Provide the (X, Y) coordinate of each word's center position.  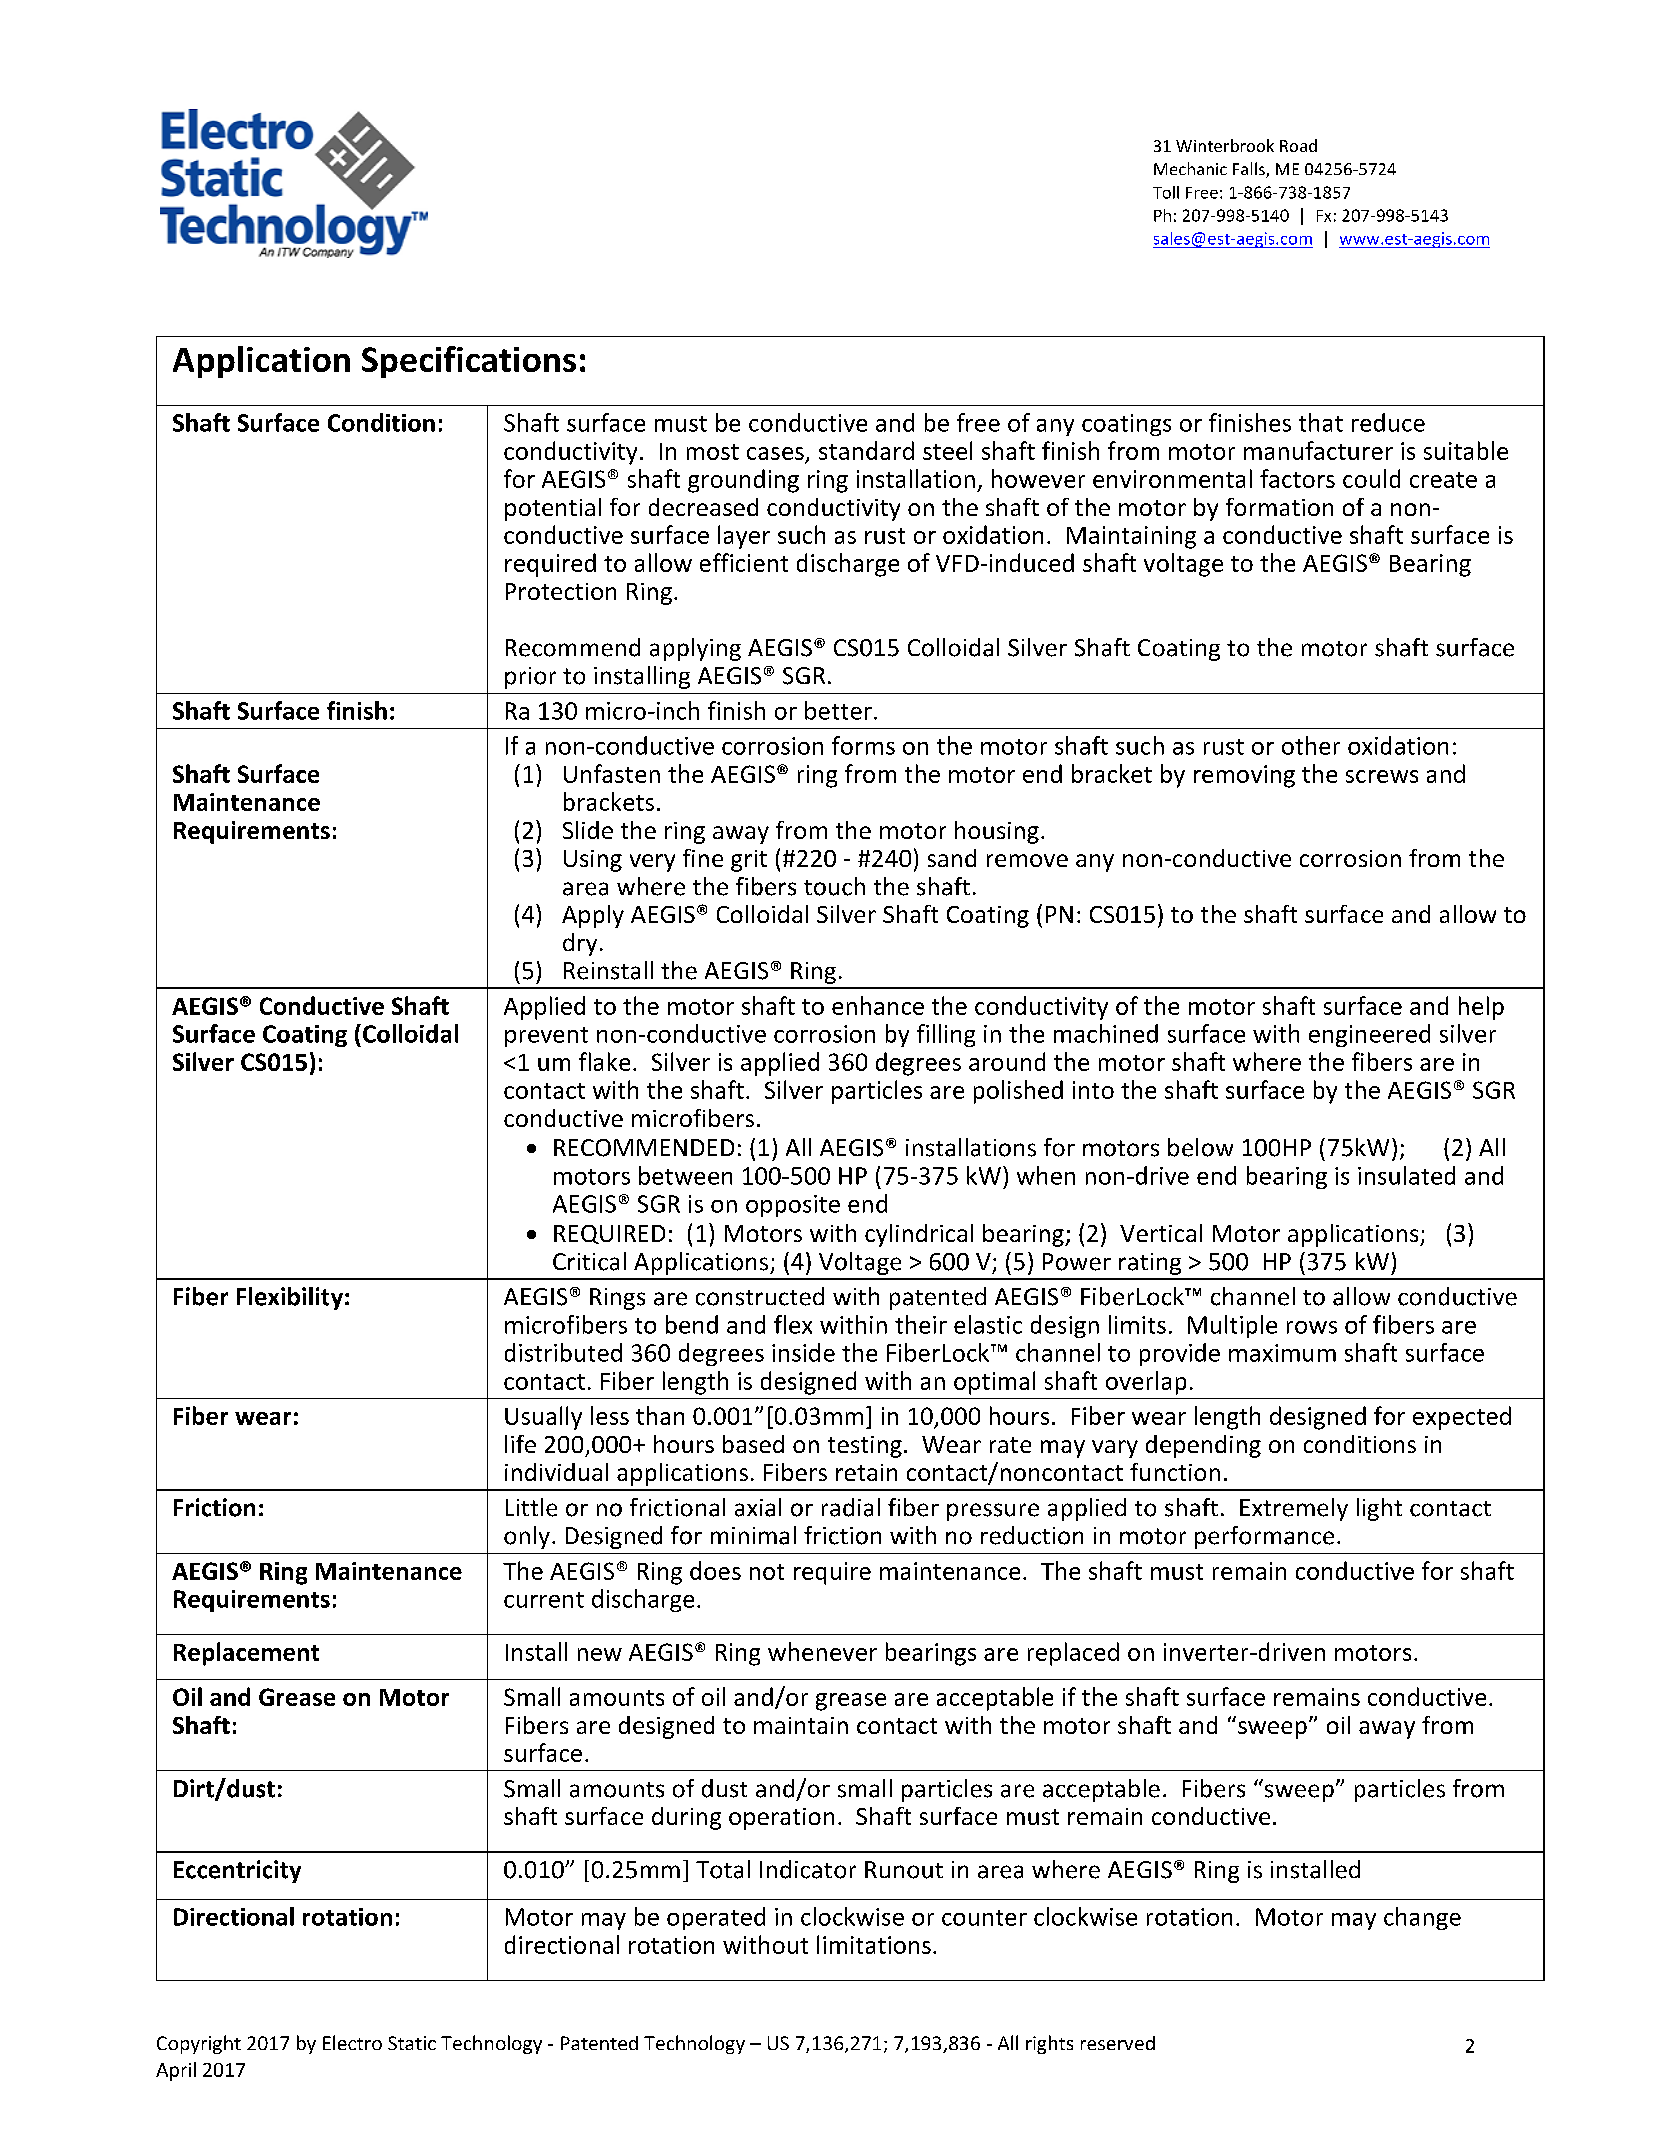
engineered (1369, 1035)
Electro (352, 2042)
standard (866, 450)
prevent (546, 1037)
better (838, 710)
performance (1264, 1537)
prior (530, 678)
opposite (793, 1206)
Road (1298, 145)
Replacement (246, 1654)
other (1311, 745)
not (767, 1572)
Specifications (469, 362)
